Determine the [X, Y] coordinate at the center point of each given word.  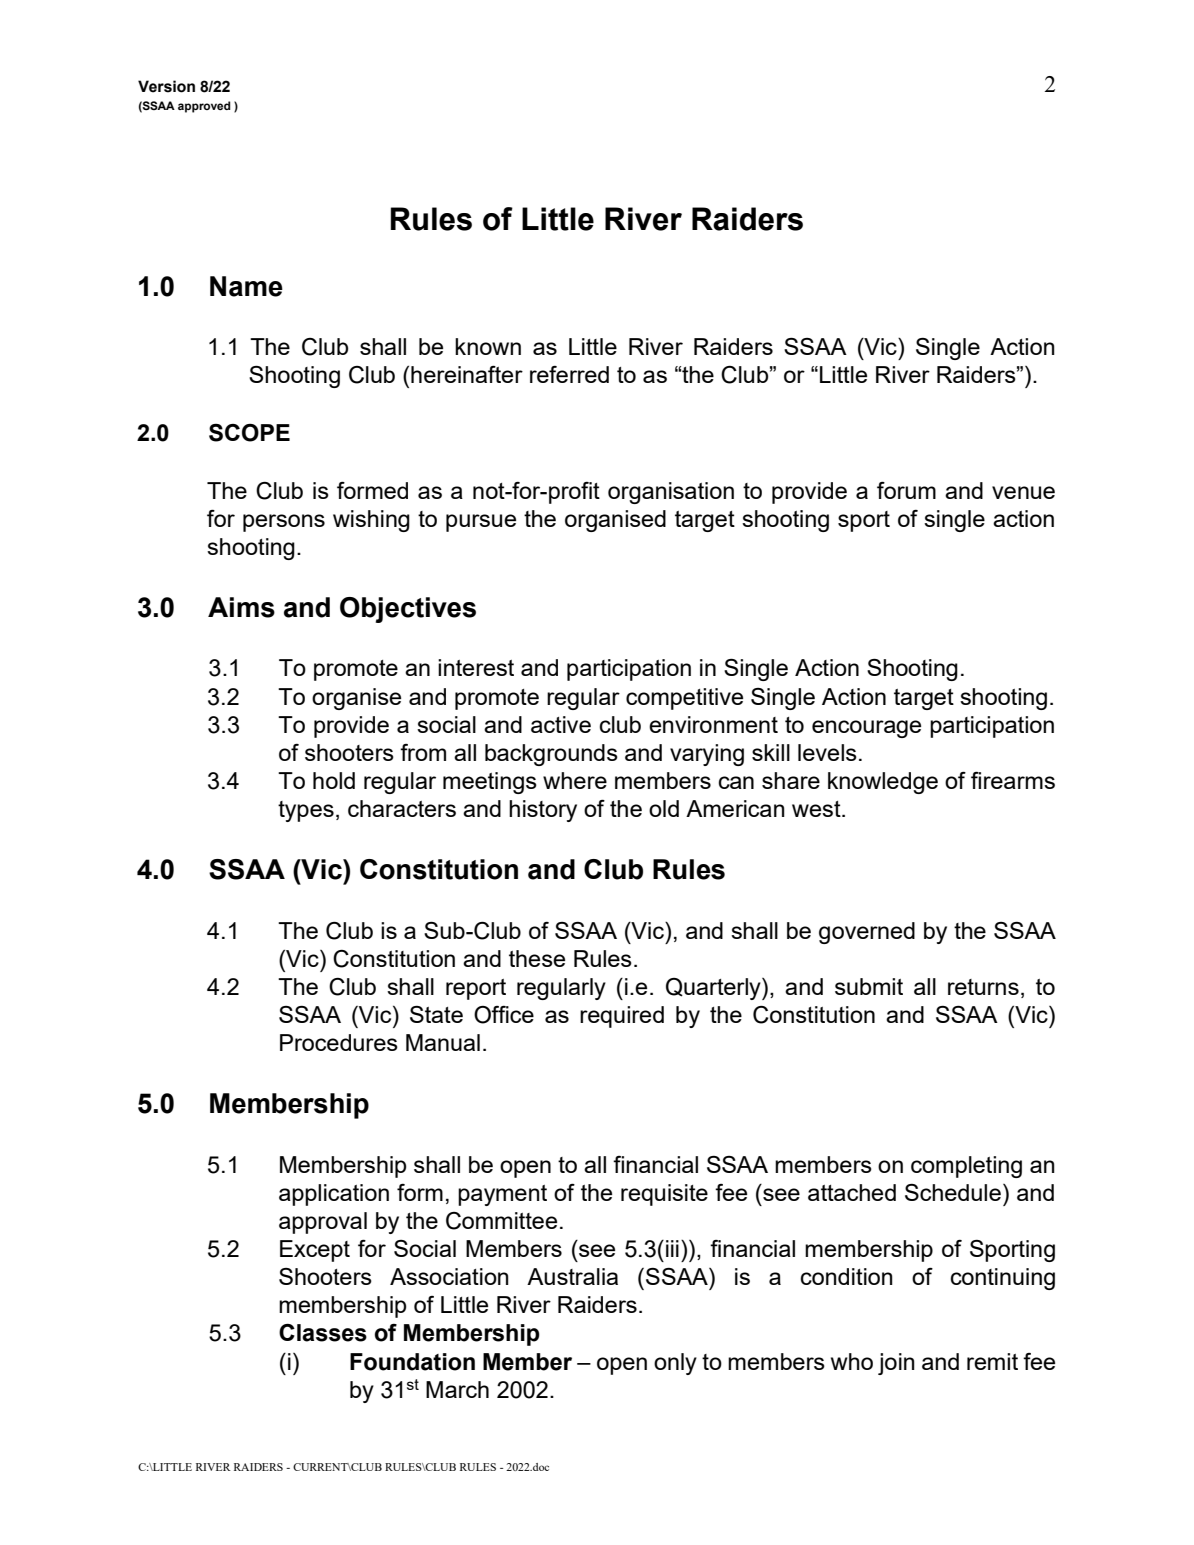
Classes [323, 1333]
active [561, 724]
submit [869, 986]
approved [204, 107]
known [488, 346]
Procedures [339, 1042]
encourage [866, 729]
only [675, 1364]
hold [334, 780]
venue [1023, 492]
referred [569, 374]
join [896, 1364]
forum [906, 490]
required [622, 1017]
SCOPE [249, 433]
